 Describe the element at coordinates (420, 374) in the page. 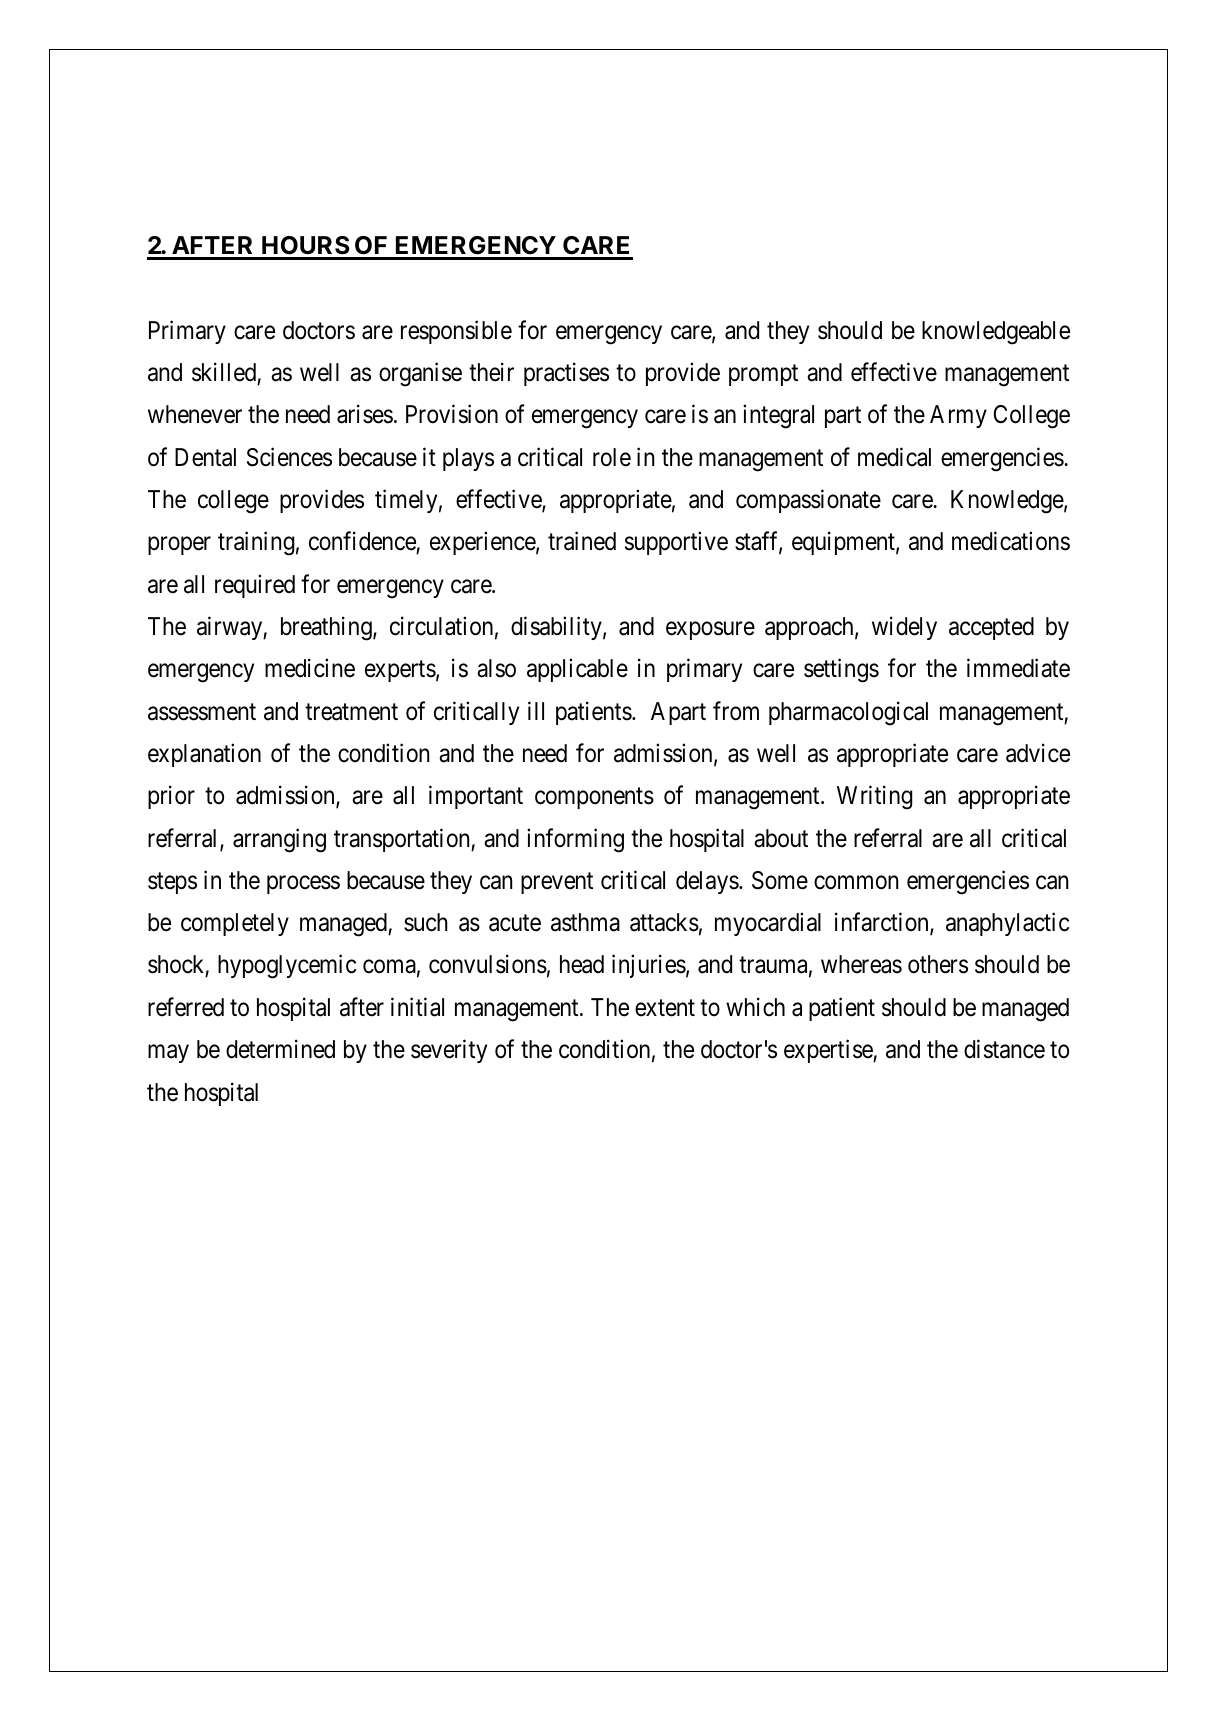

I see `organise` at that location.
